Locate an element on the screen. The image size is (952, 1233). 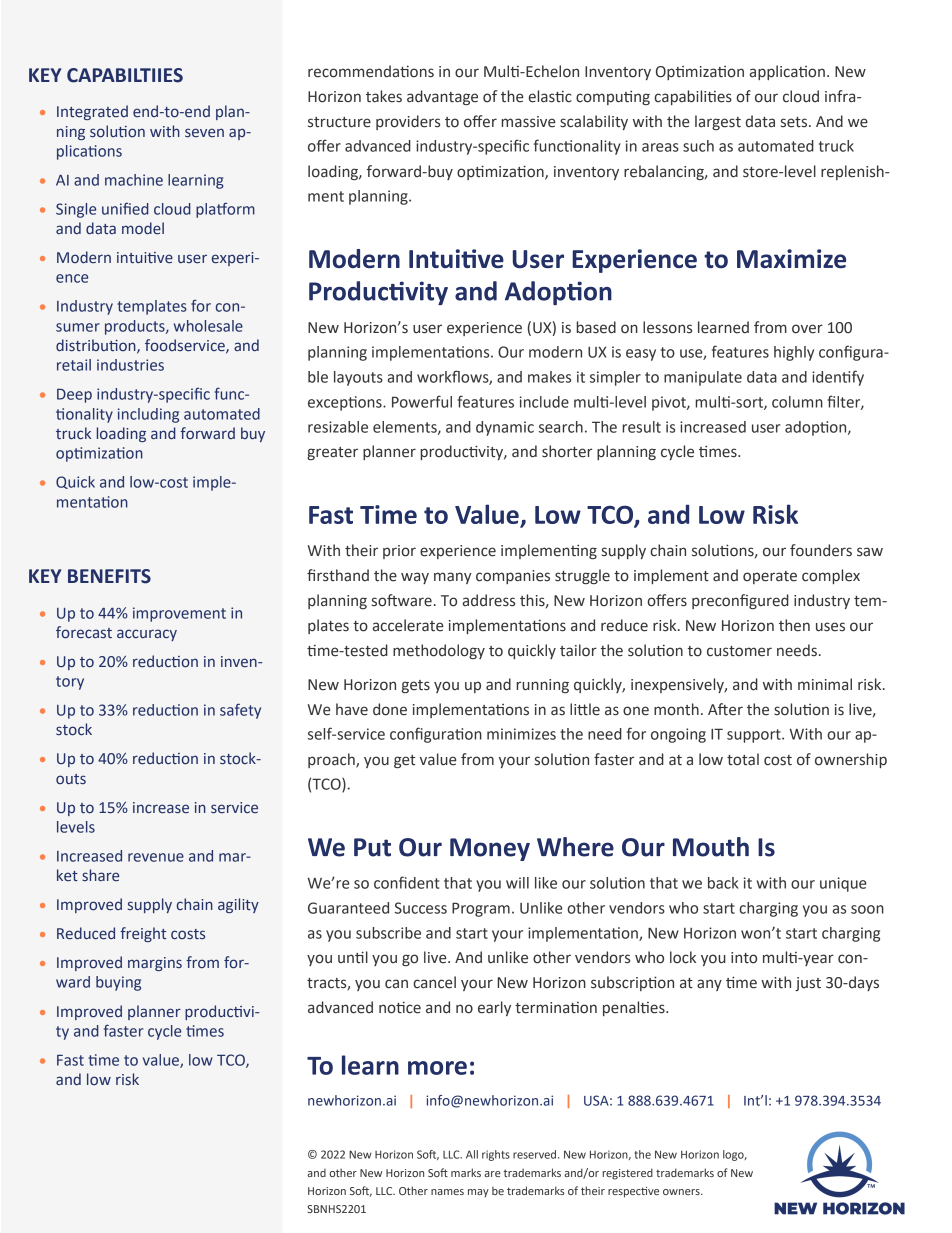
All is located at coordinates (472, 1154).
